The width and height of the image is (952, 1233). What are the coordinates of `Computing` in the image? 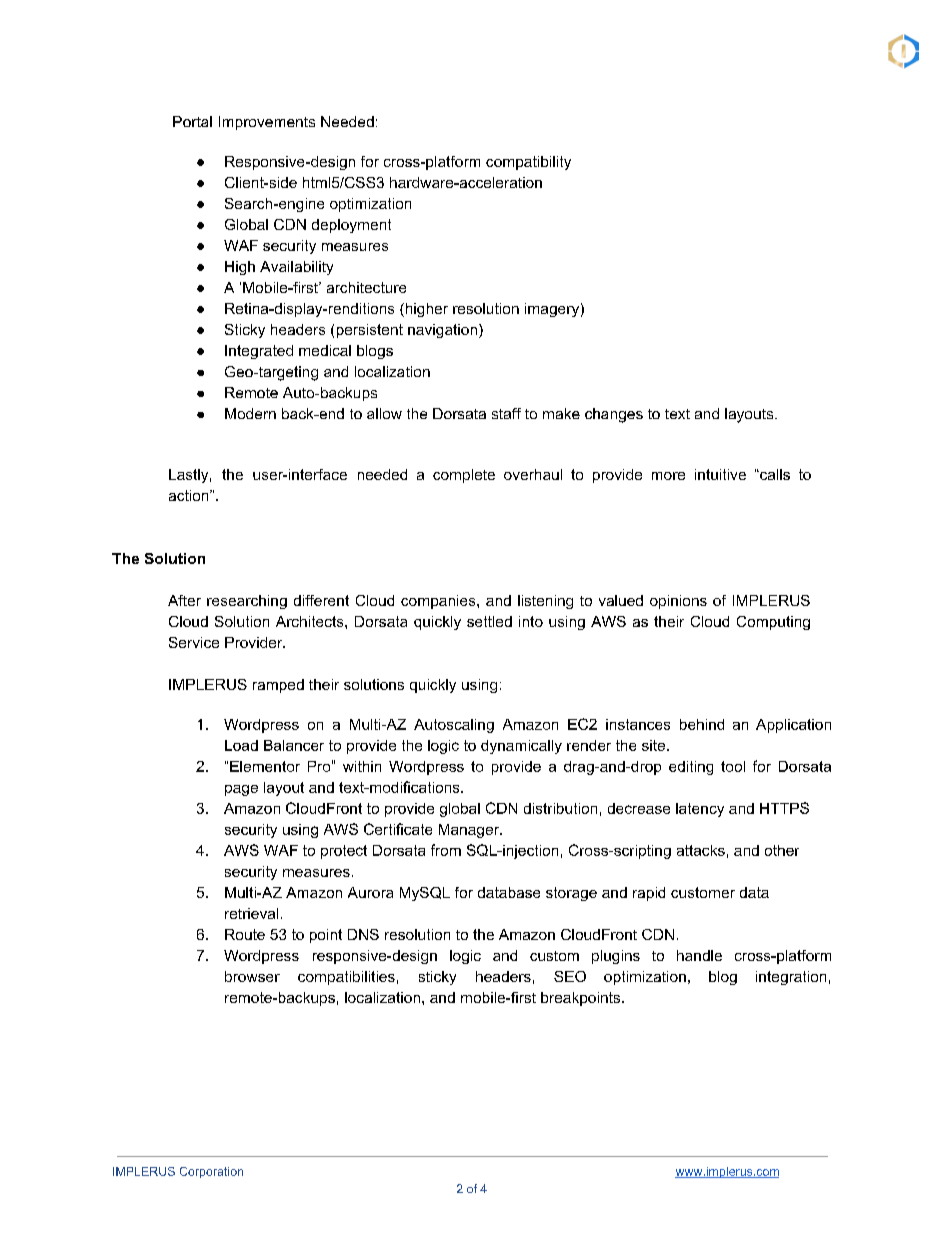 It's located at (773, 623).
